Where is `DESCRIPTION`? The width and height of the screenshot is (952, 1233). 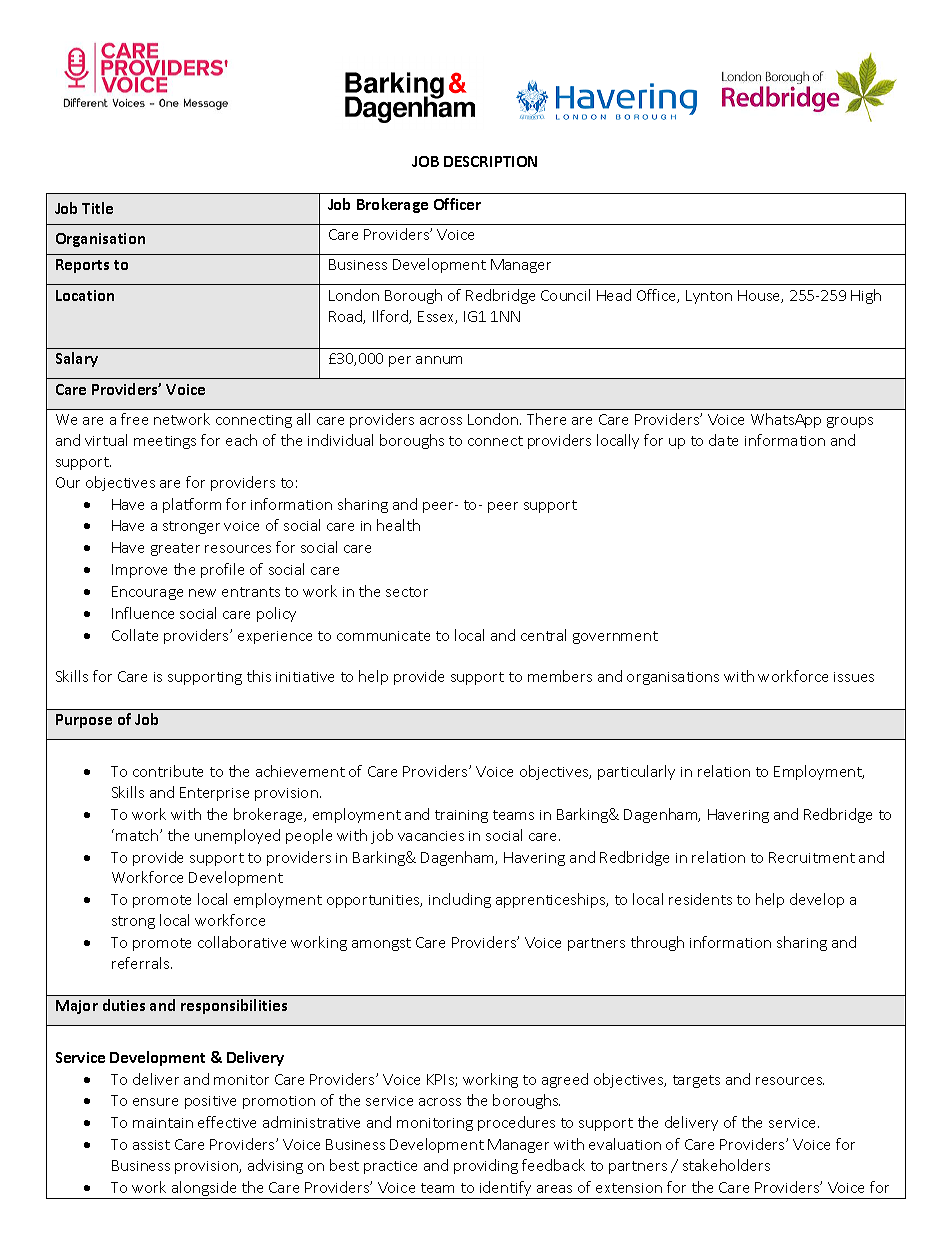 DESCRIPTION is located at coordinates (490, 161).
